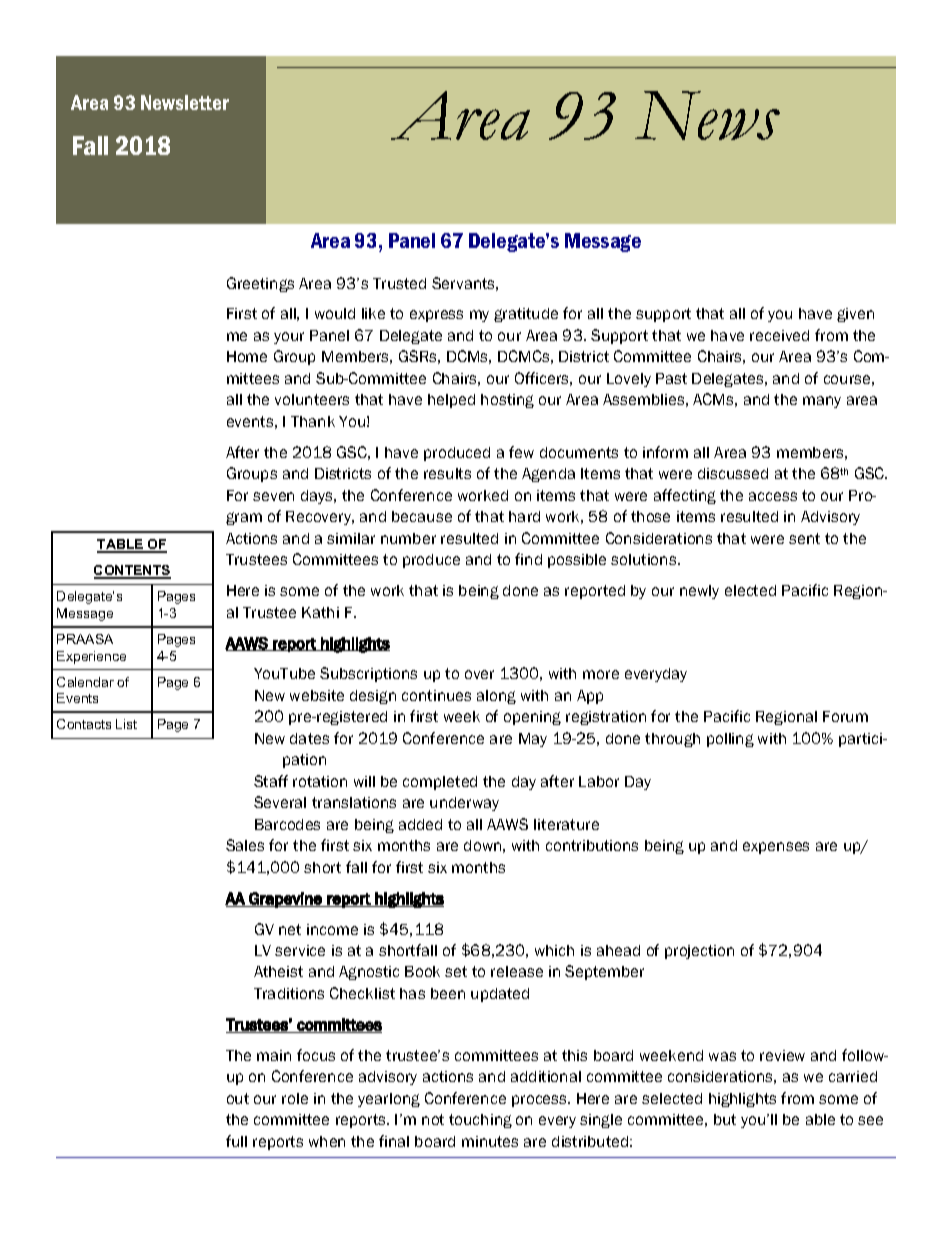  I want to click on full, so click(236, 1141).
